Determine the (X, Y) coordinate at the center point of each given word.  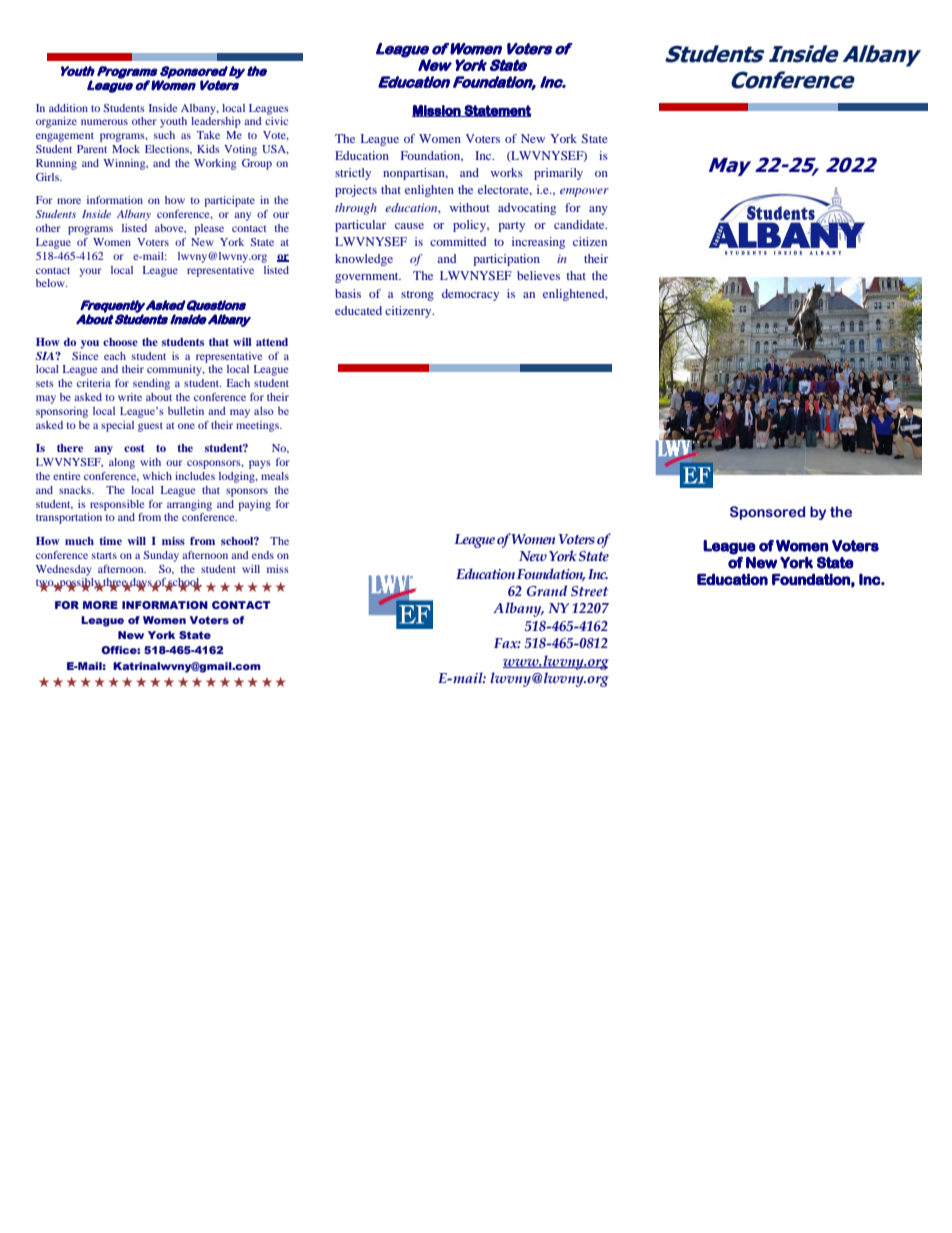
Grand (547, 590)
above (170, 228)
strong (417, 296)
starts (104, 555)
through (356, 209)
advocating (527, 209)
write (130, 397)
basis (348, 293)
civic (276, 121)
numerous (104, 122)
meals (275, 476)
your (90, 272)
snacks (76, 490)
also (264, 410)
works (507, 172)
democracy (470, 295)
